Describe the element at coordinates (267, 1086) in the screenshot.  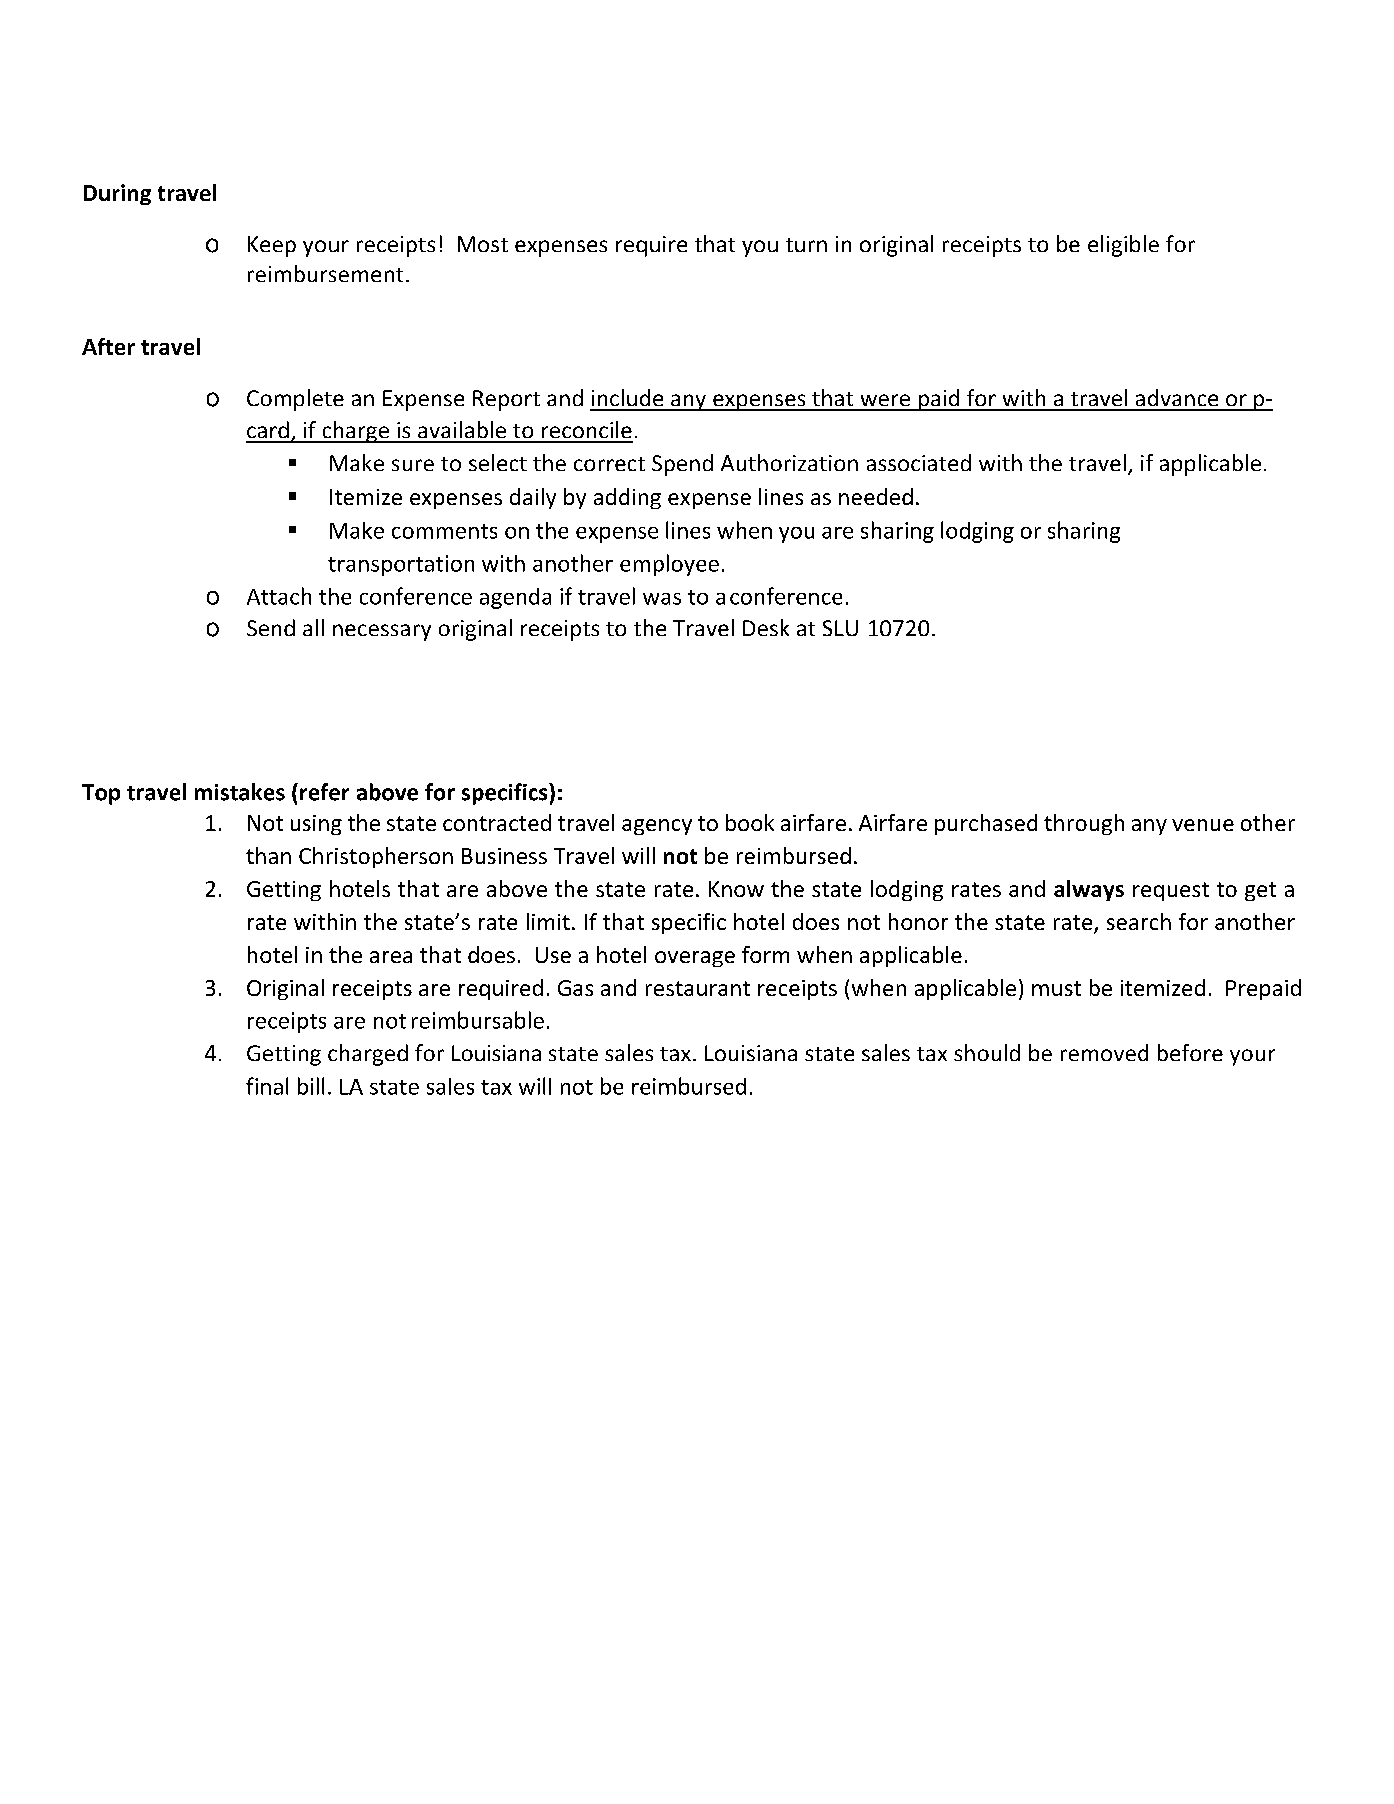
I see `final` at that location.
